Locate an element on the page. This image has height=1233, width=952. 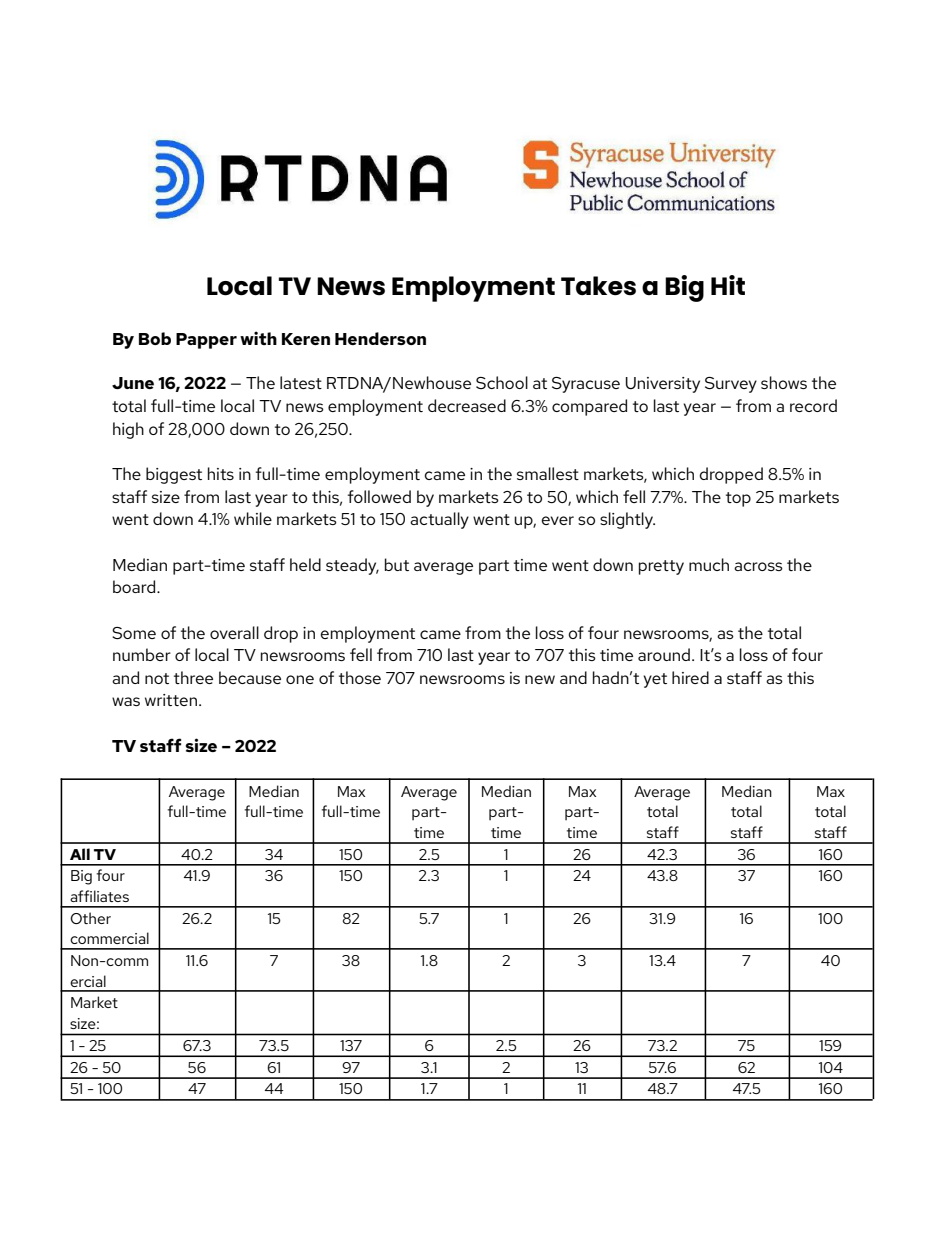
those is located at coordinates (360, 677).
